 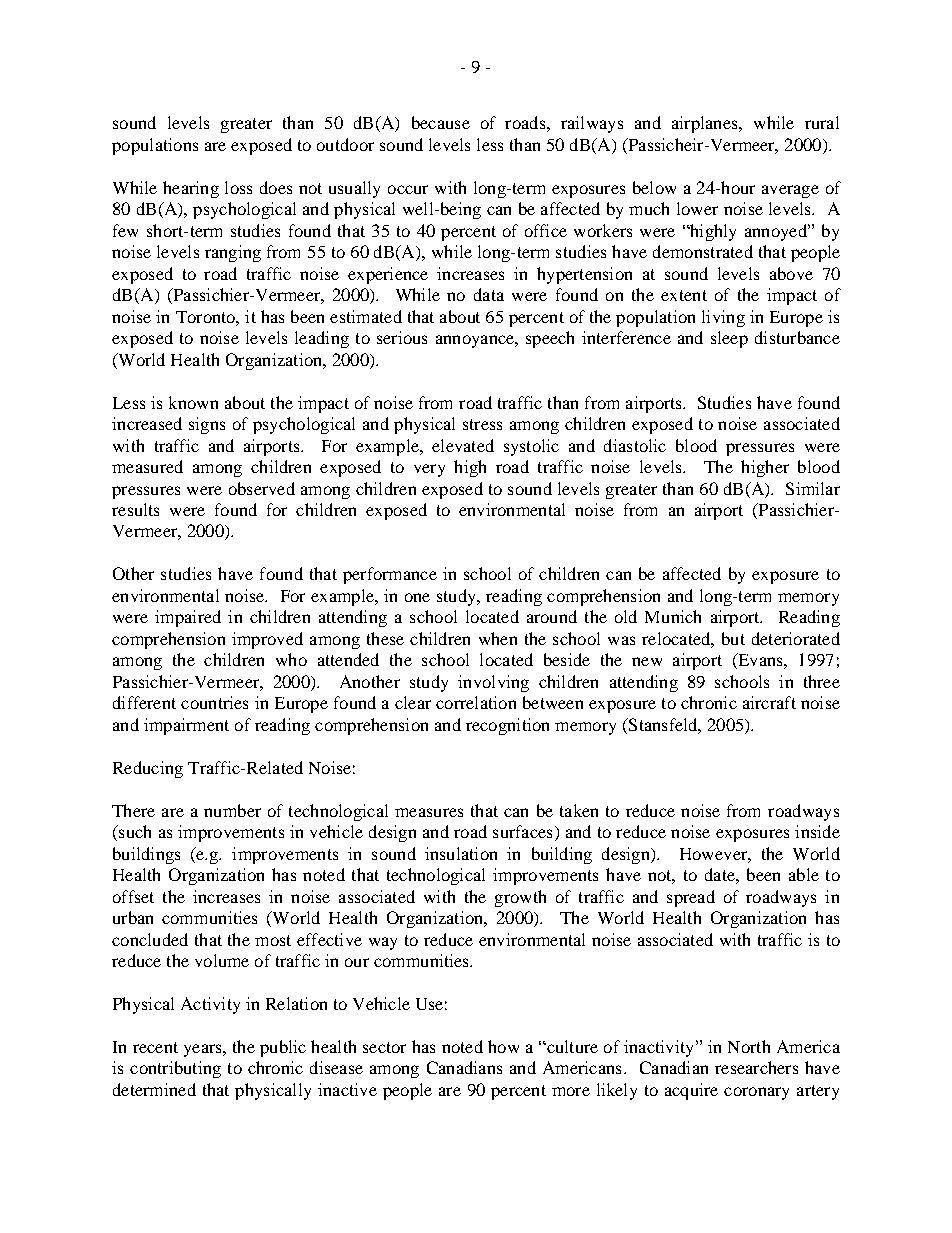 What do you see at coordinates (461, 853) in the page?
I see `insulation` at bounding box center [461, 853].
